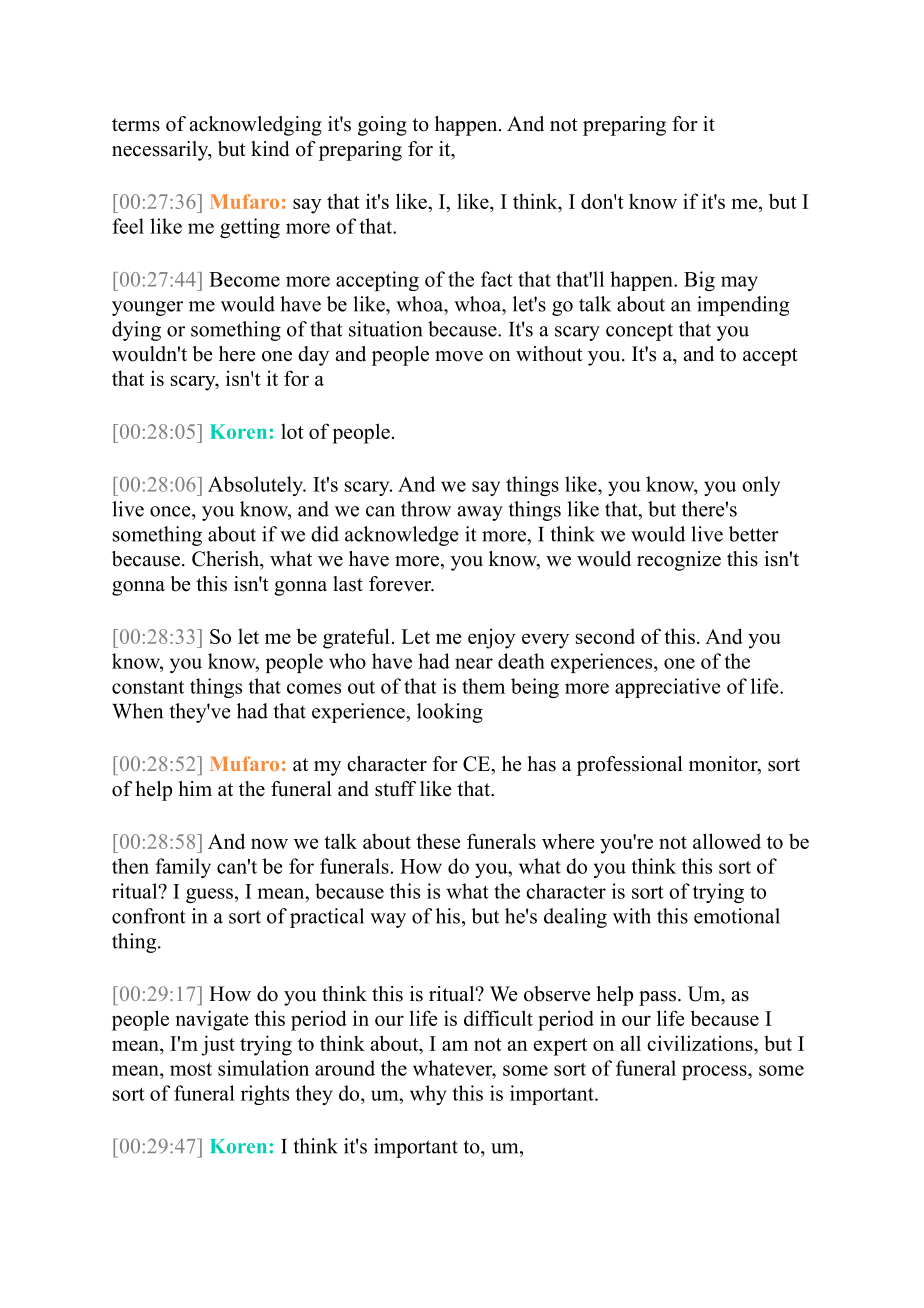  I want to click on Cherish, so click(226, 559).
